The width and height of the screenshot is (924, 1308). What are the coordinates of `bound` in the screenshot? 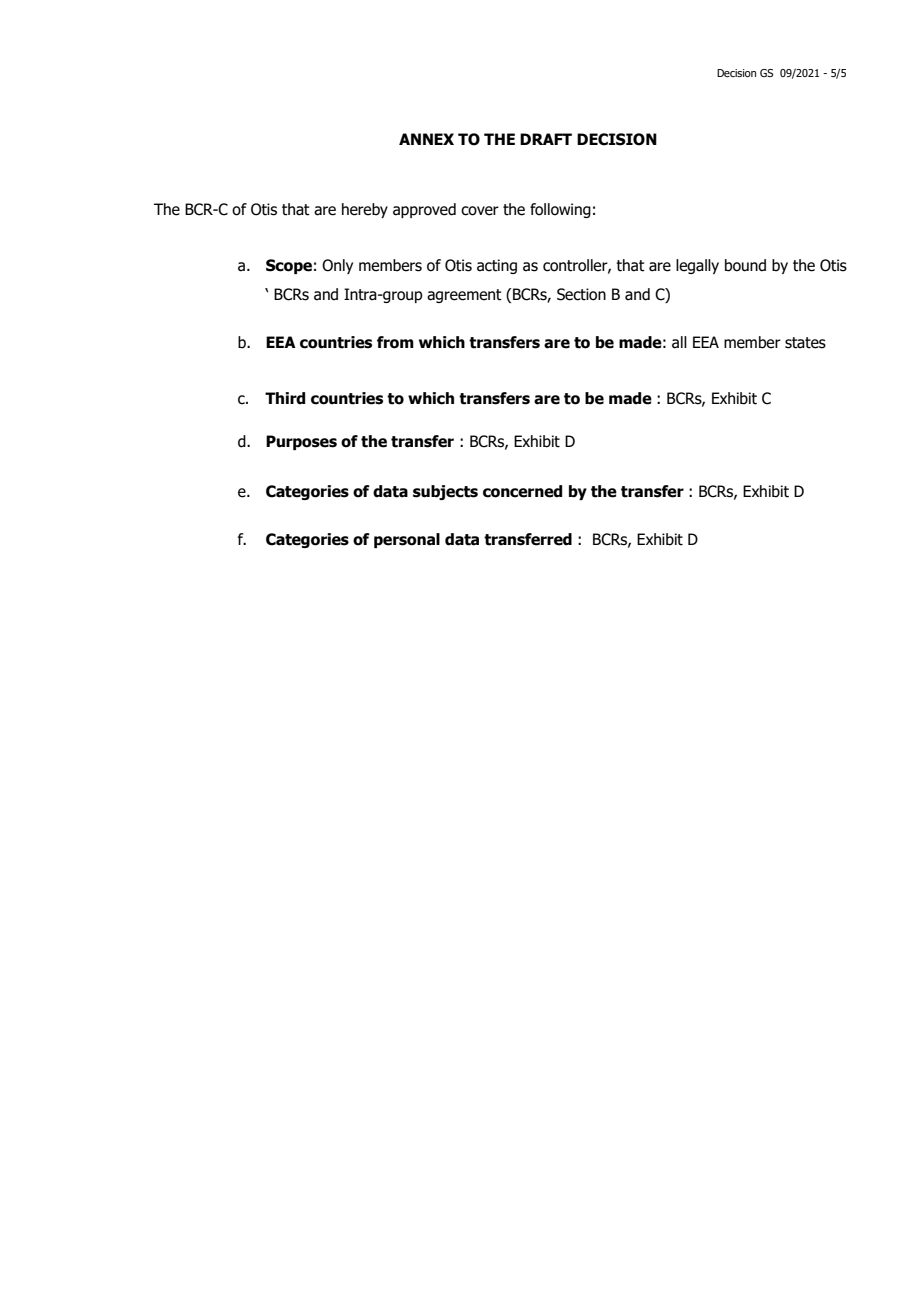 It's located at (745, 265).
